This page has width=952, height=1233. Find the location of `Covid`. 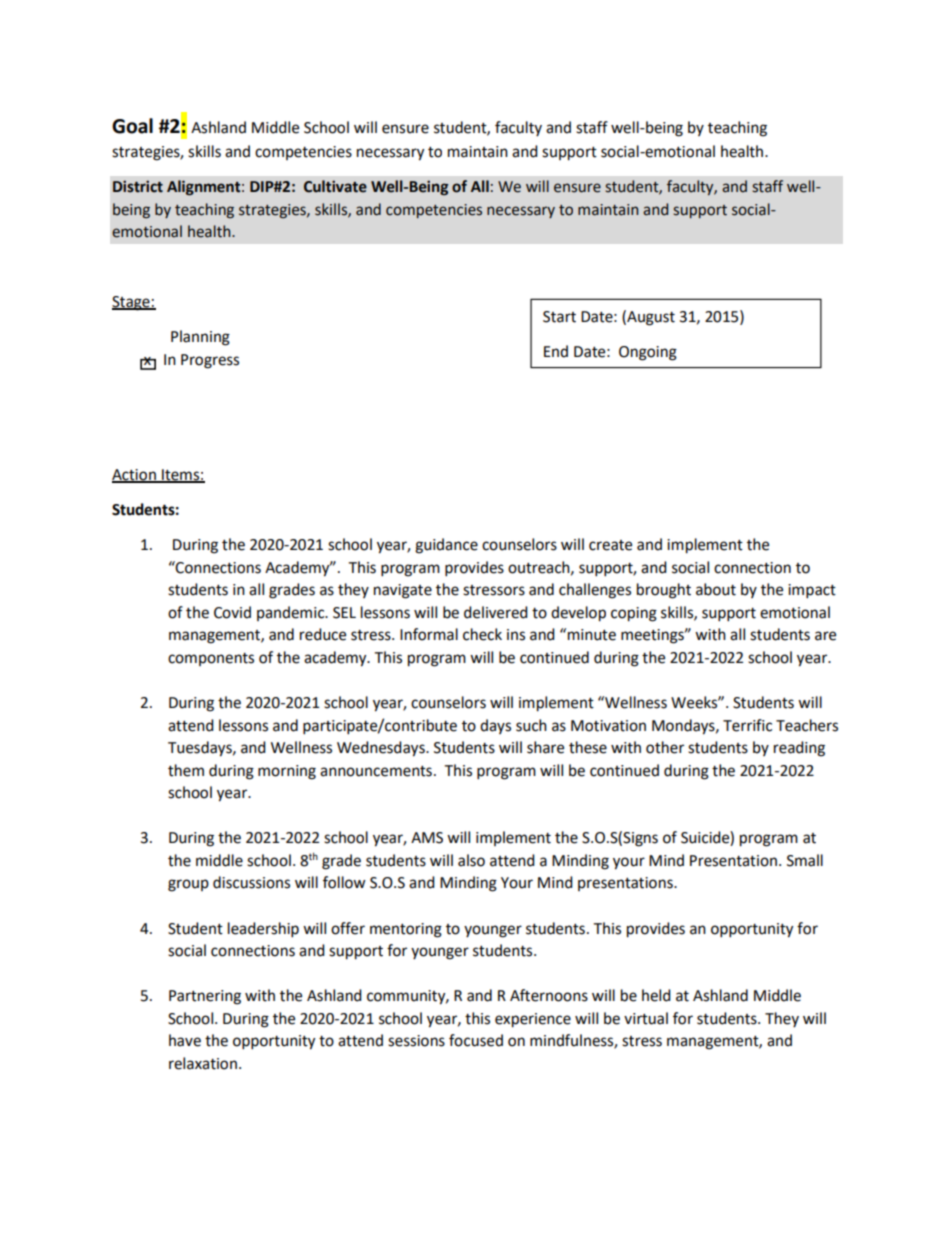

Covid is located at coordinates (232, 612).
